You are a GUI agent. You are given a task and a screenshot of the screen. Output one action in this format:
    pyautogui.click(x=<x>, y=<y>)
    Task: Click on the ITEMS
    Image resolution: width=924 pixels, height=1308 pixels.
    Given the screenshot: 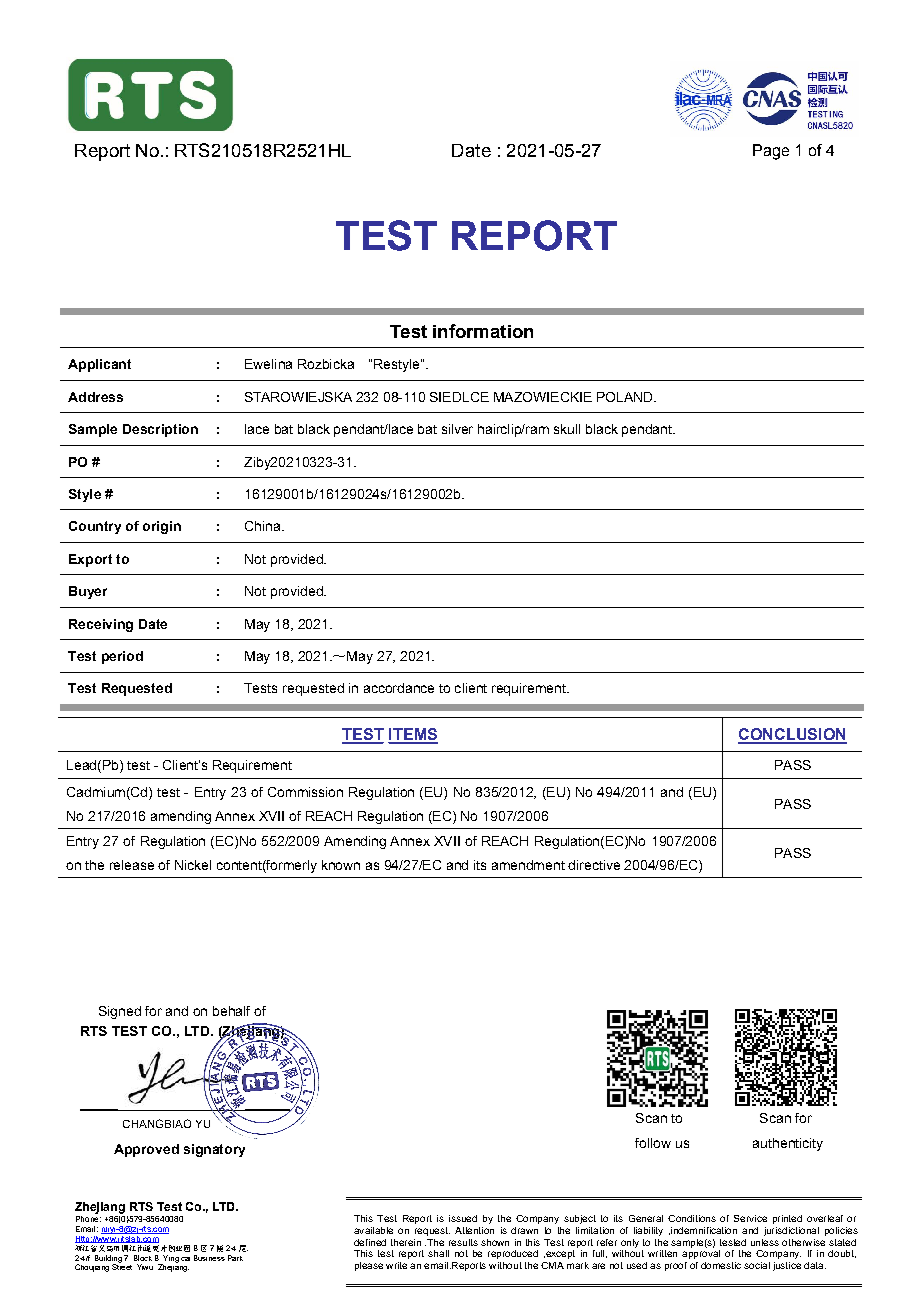 What is the action you would take?
    pyautogui.click(x=413, y=735)
